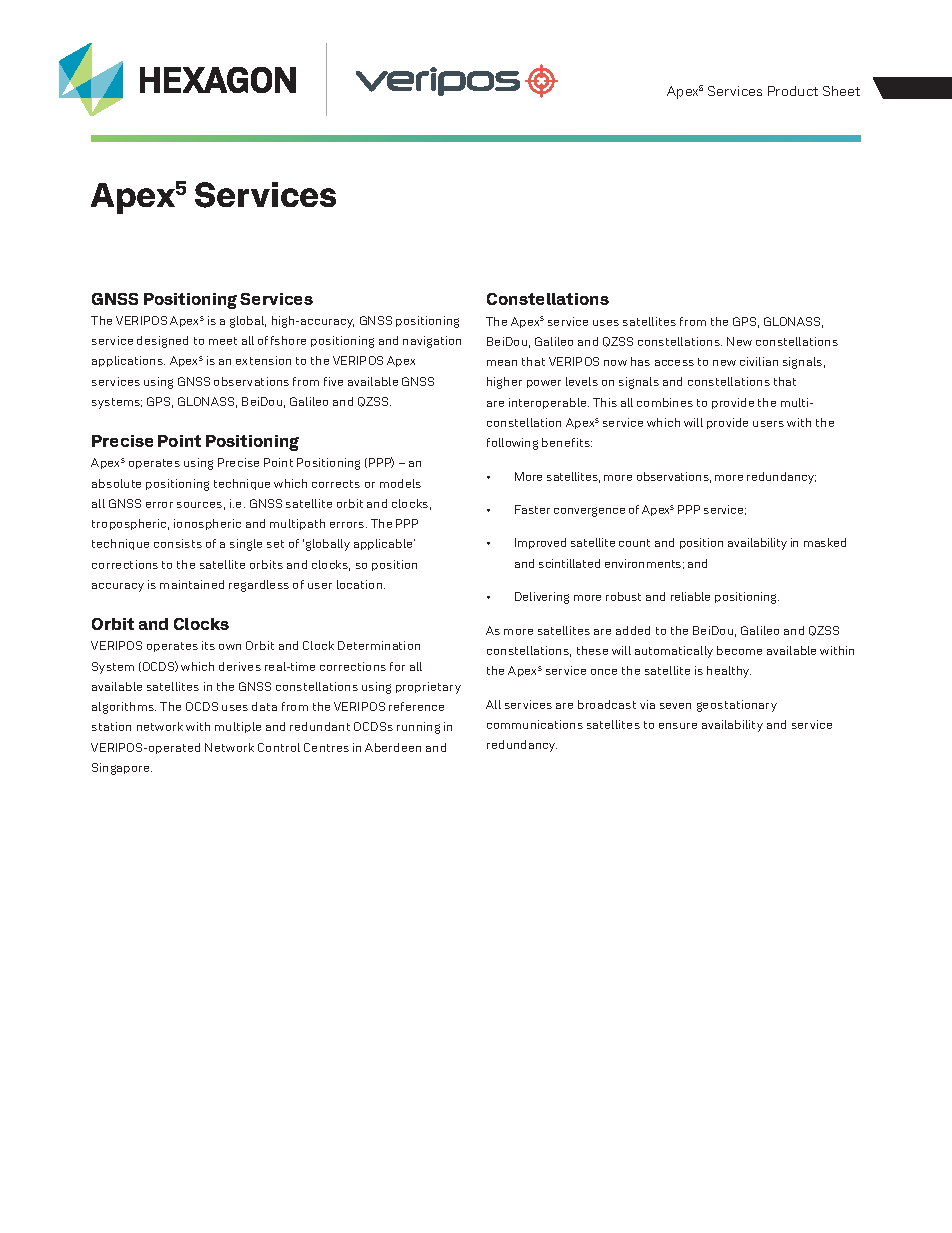 Image resolution: width=952 pixels, height=1233 pixels. What do you see at coordinates (841, 91) in the document?
I see `Sheet` at bounding box center [841, 91].
